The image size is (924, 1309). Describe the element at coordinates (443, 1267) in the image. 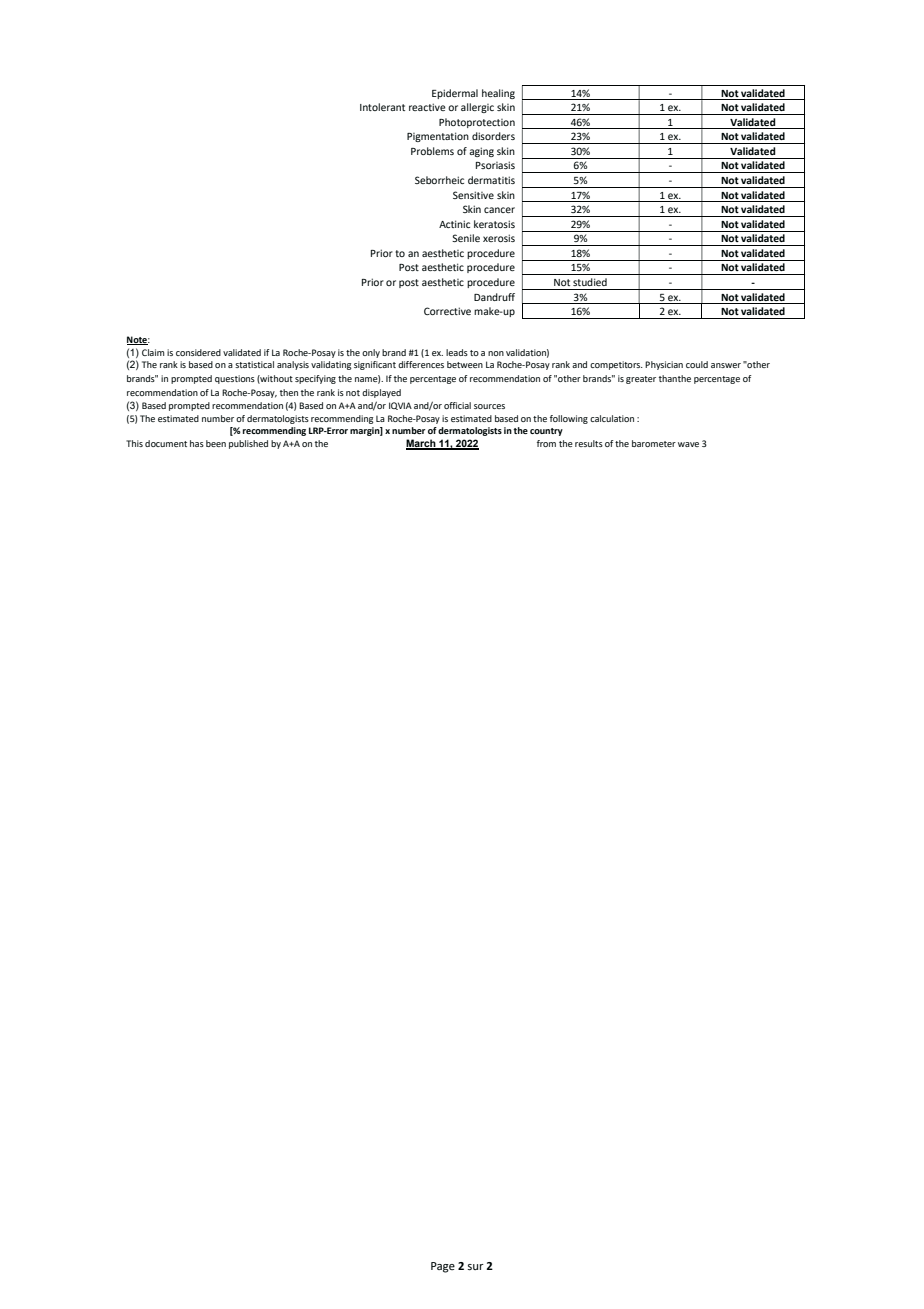

I see `Page` at that location.
